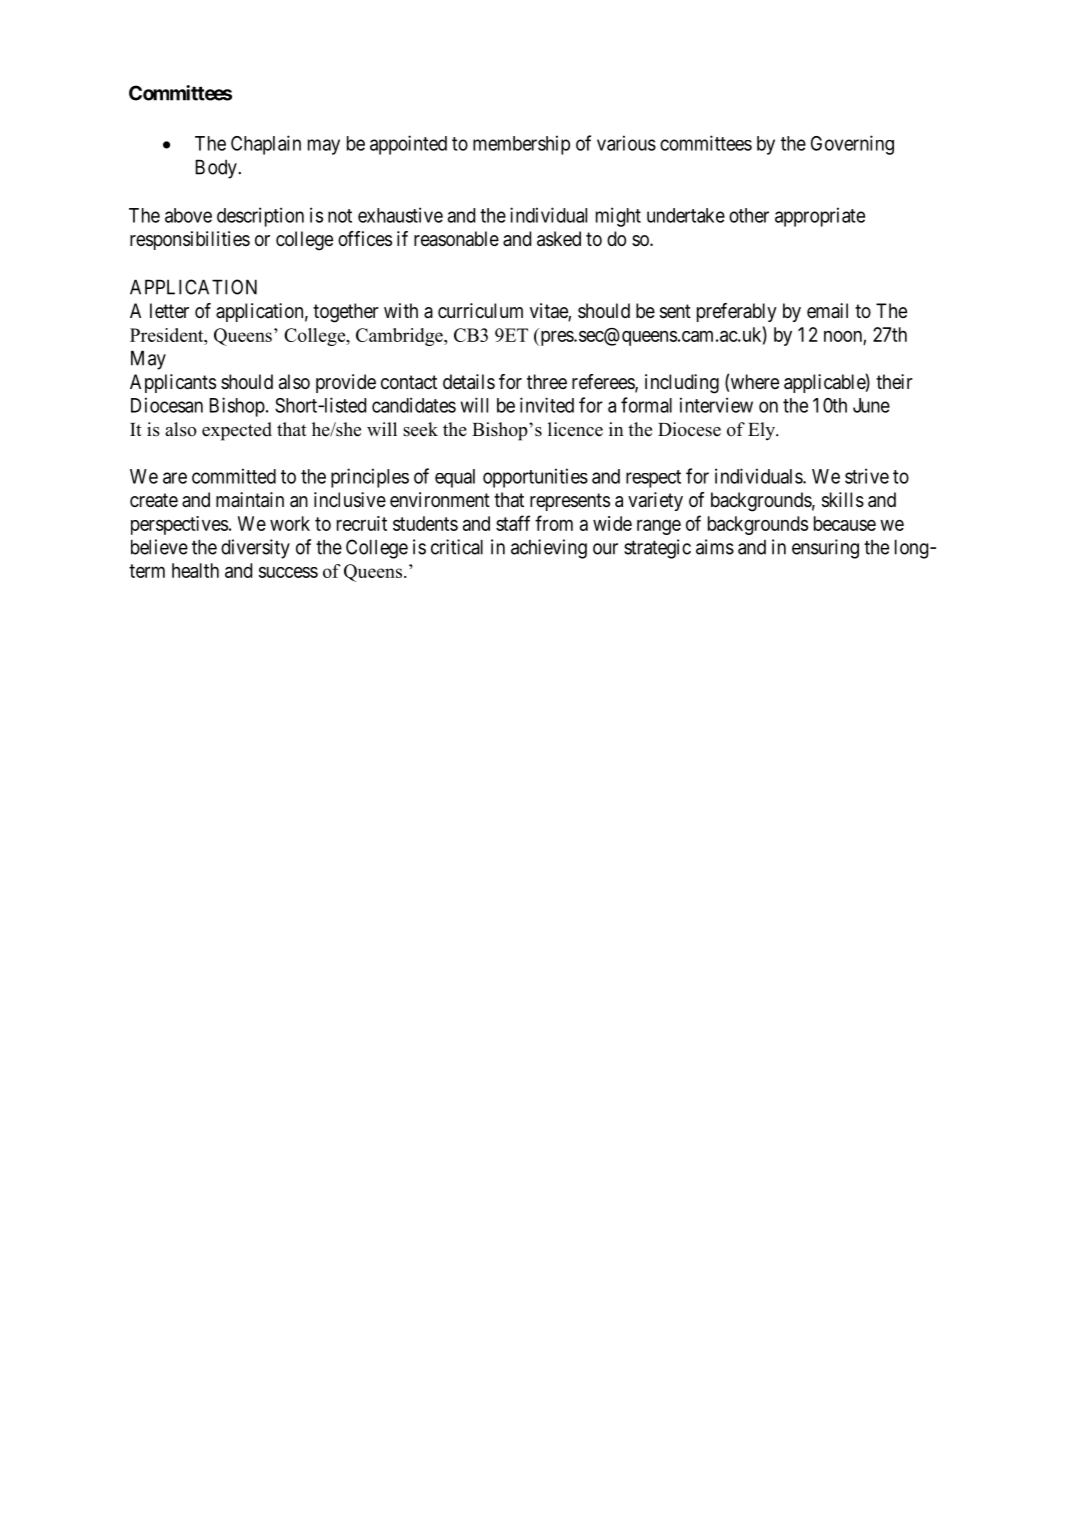 The image size is (1071, 1515). I want to click on membership, so click(521, 145).
